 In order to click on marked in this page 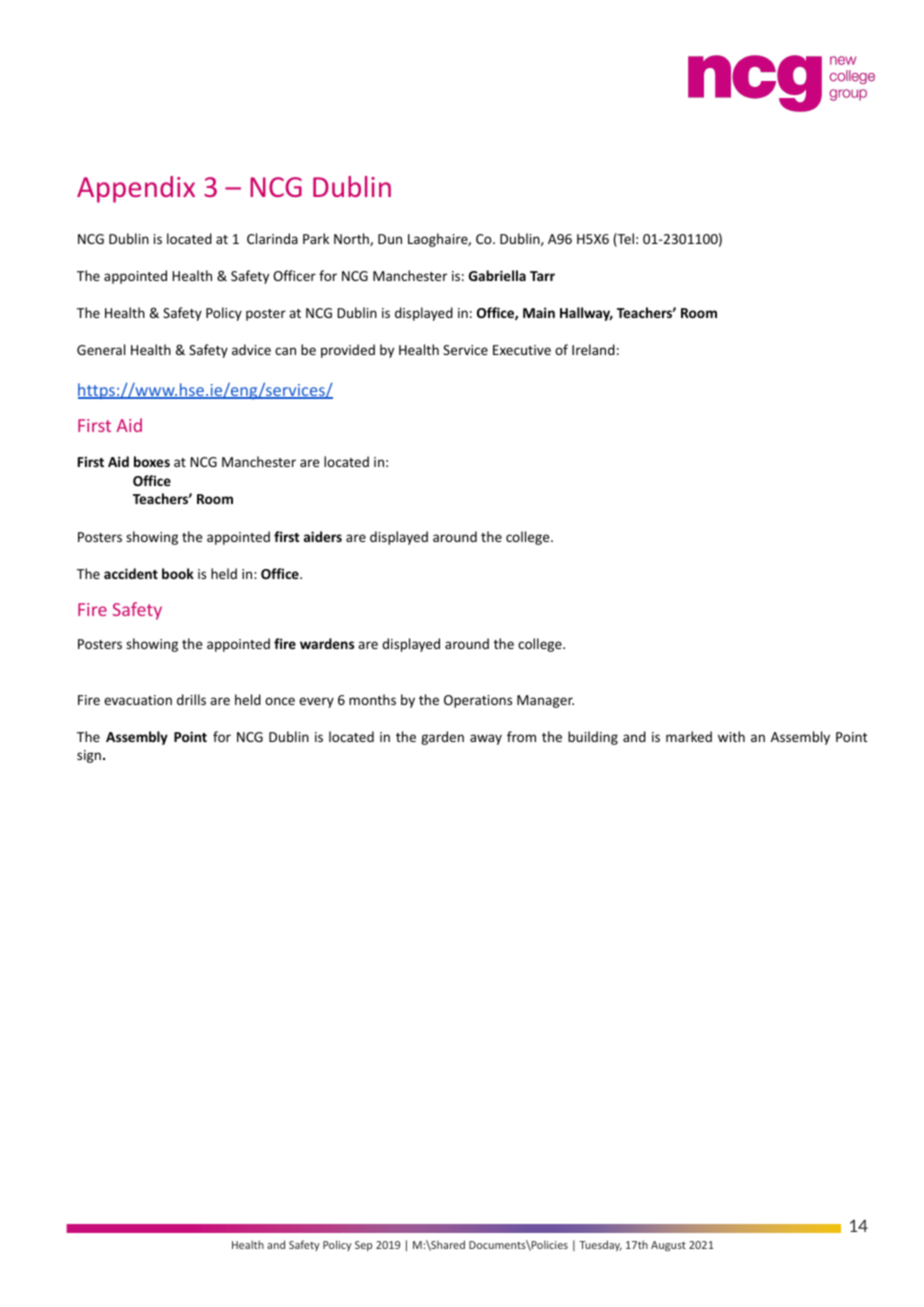, I will do `click(689, 736)`.
